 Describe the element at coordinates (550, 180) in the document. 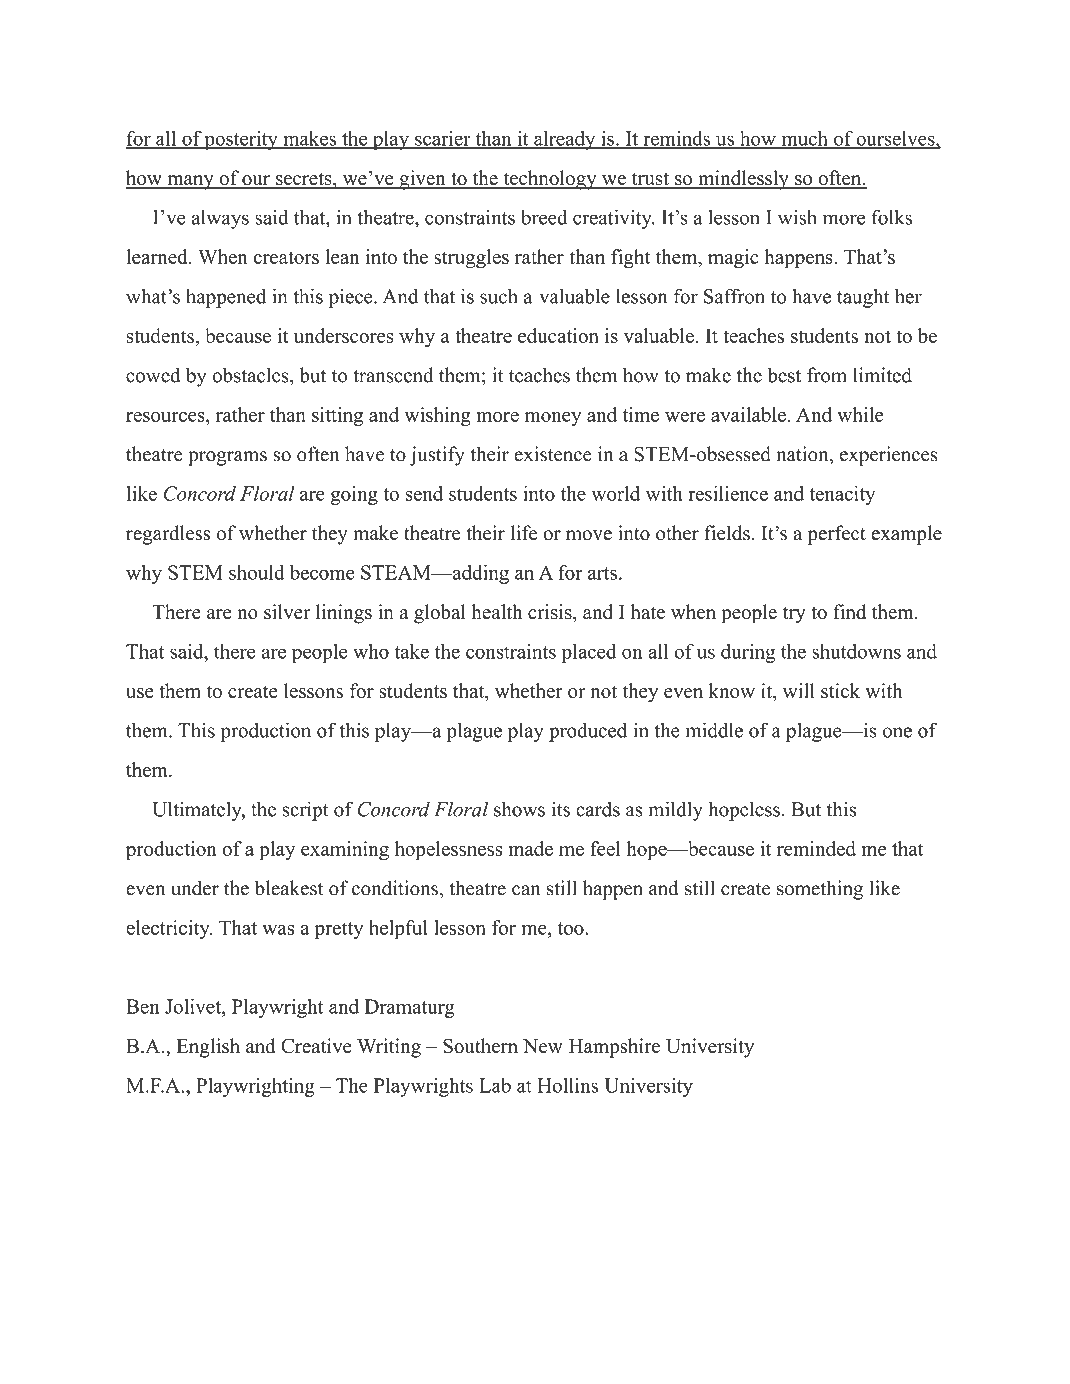

I see `technology` at that location.
